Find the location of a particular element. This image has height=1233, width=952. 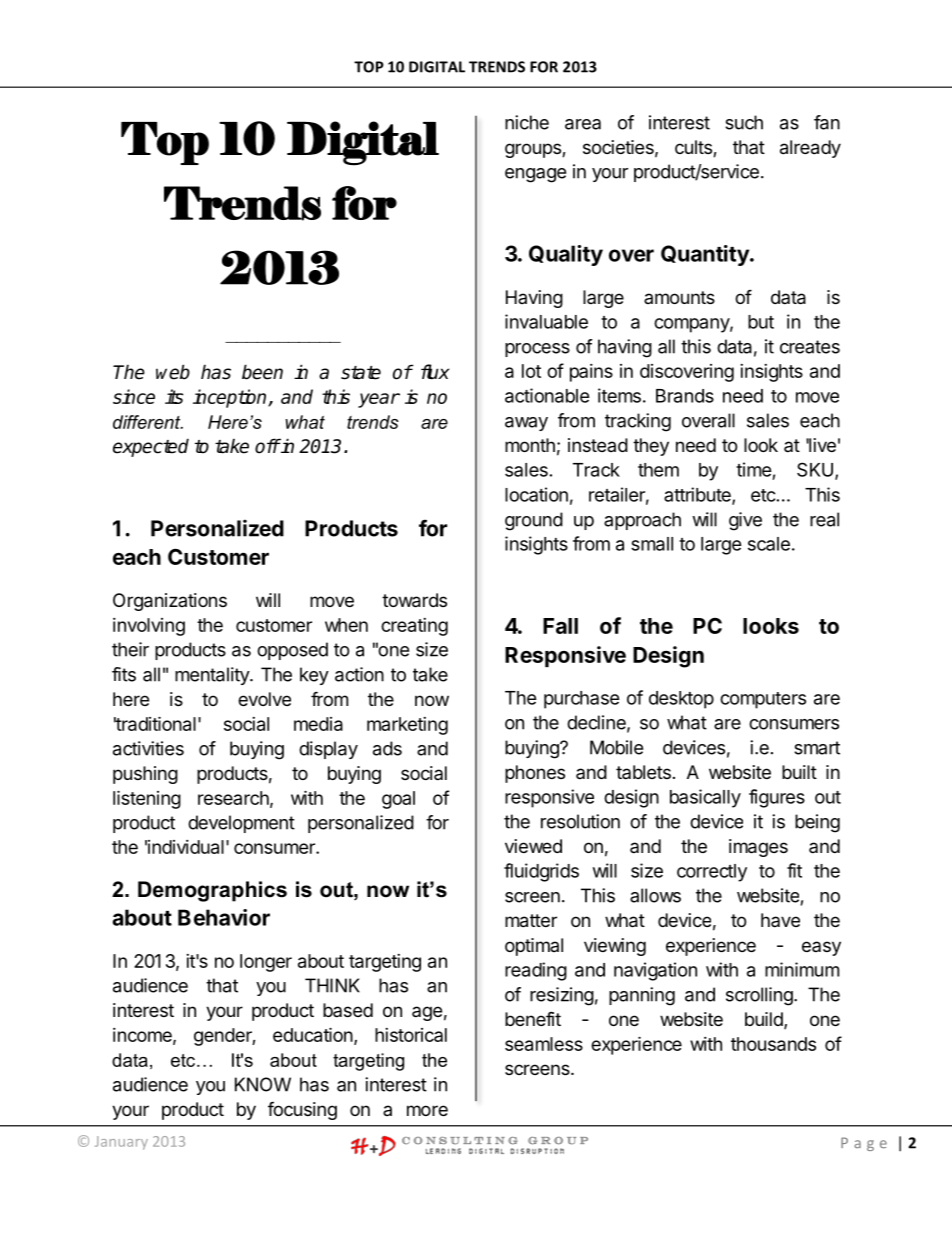

been is located at coordinates (262, 372).
